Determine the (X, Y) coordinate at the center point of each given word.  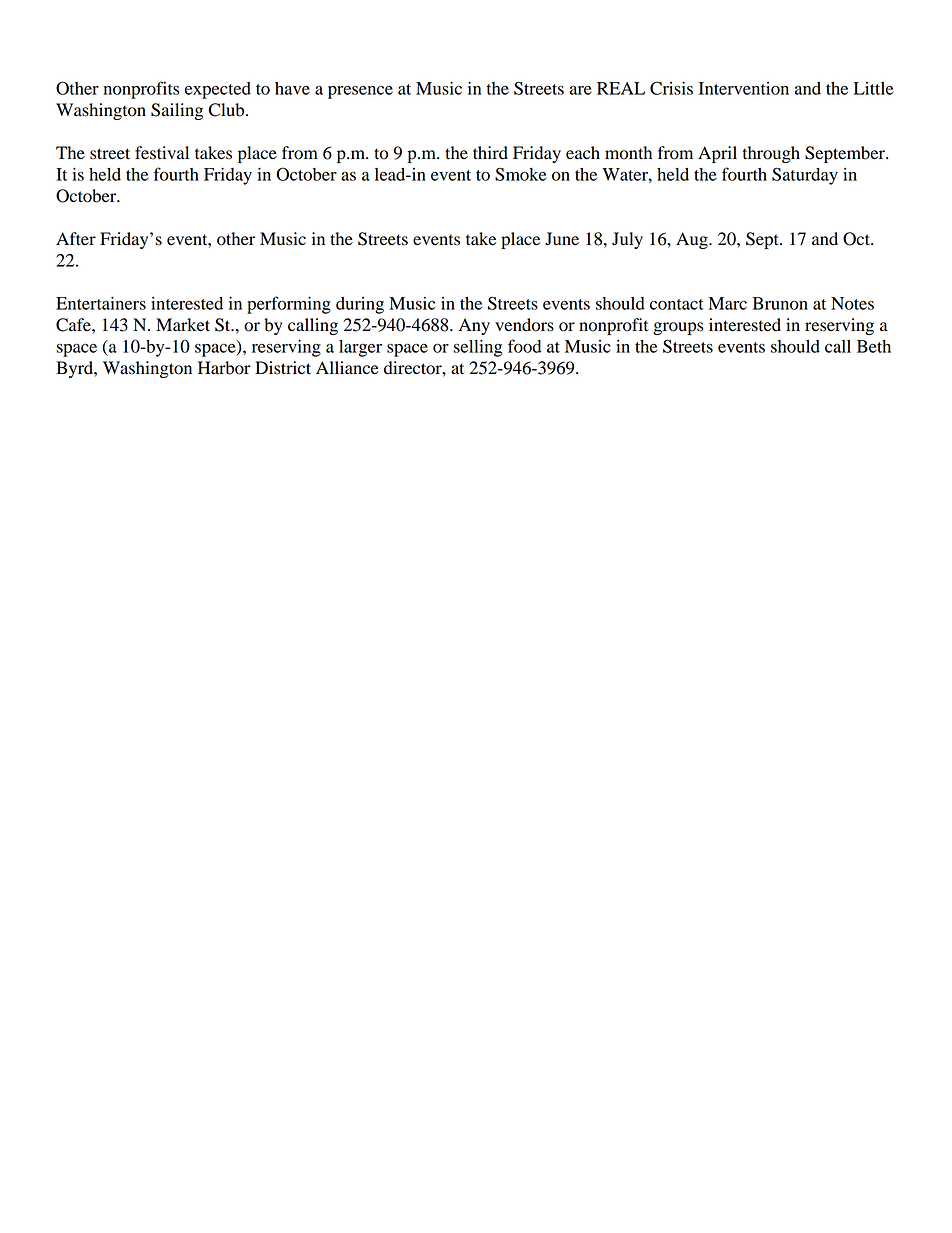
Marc (727, 303)
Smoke (520, 174)
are (581, 90)
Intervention (744, 88)
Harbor (224, 368)
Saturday (805, 176)
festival (162, 153)
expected (218, 90)
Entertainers (101, 303)
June (562, 239)
